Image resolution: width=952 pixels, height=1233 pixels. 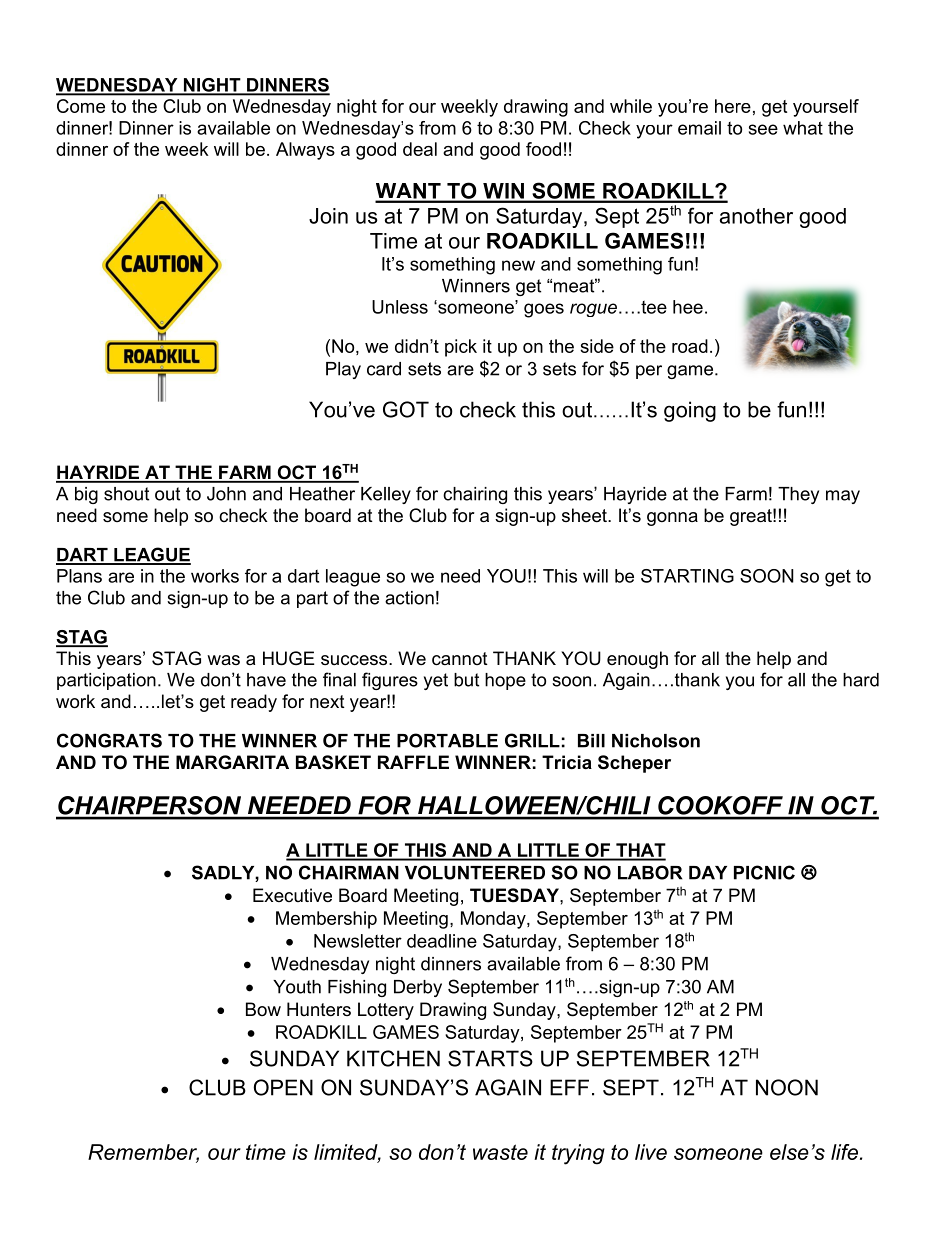 I want to click on They, so click(x=798, y=495).
